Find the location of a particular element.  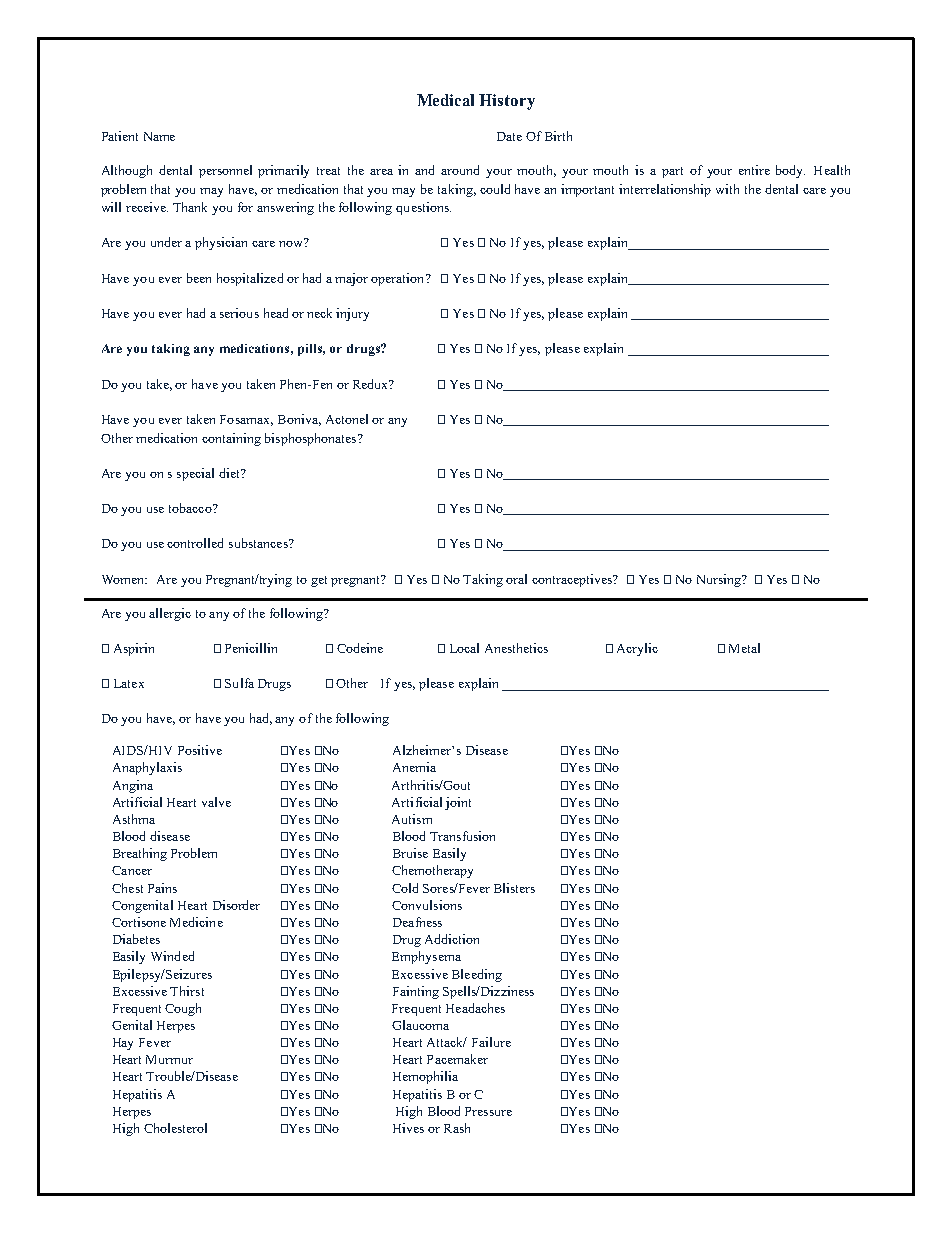

Metal is located at coordinates (744, 648).
